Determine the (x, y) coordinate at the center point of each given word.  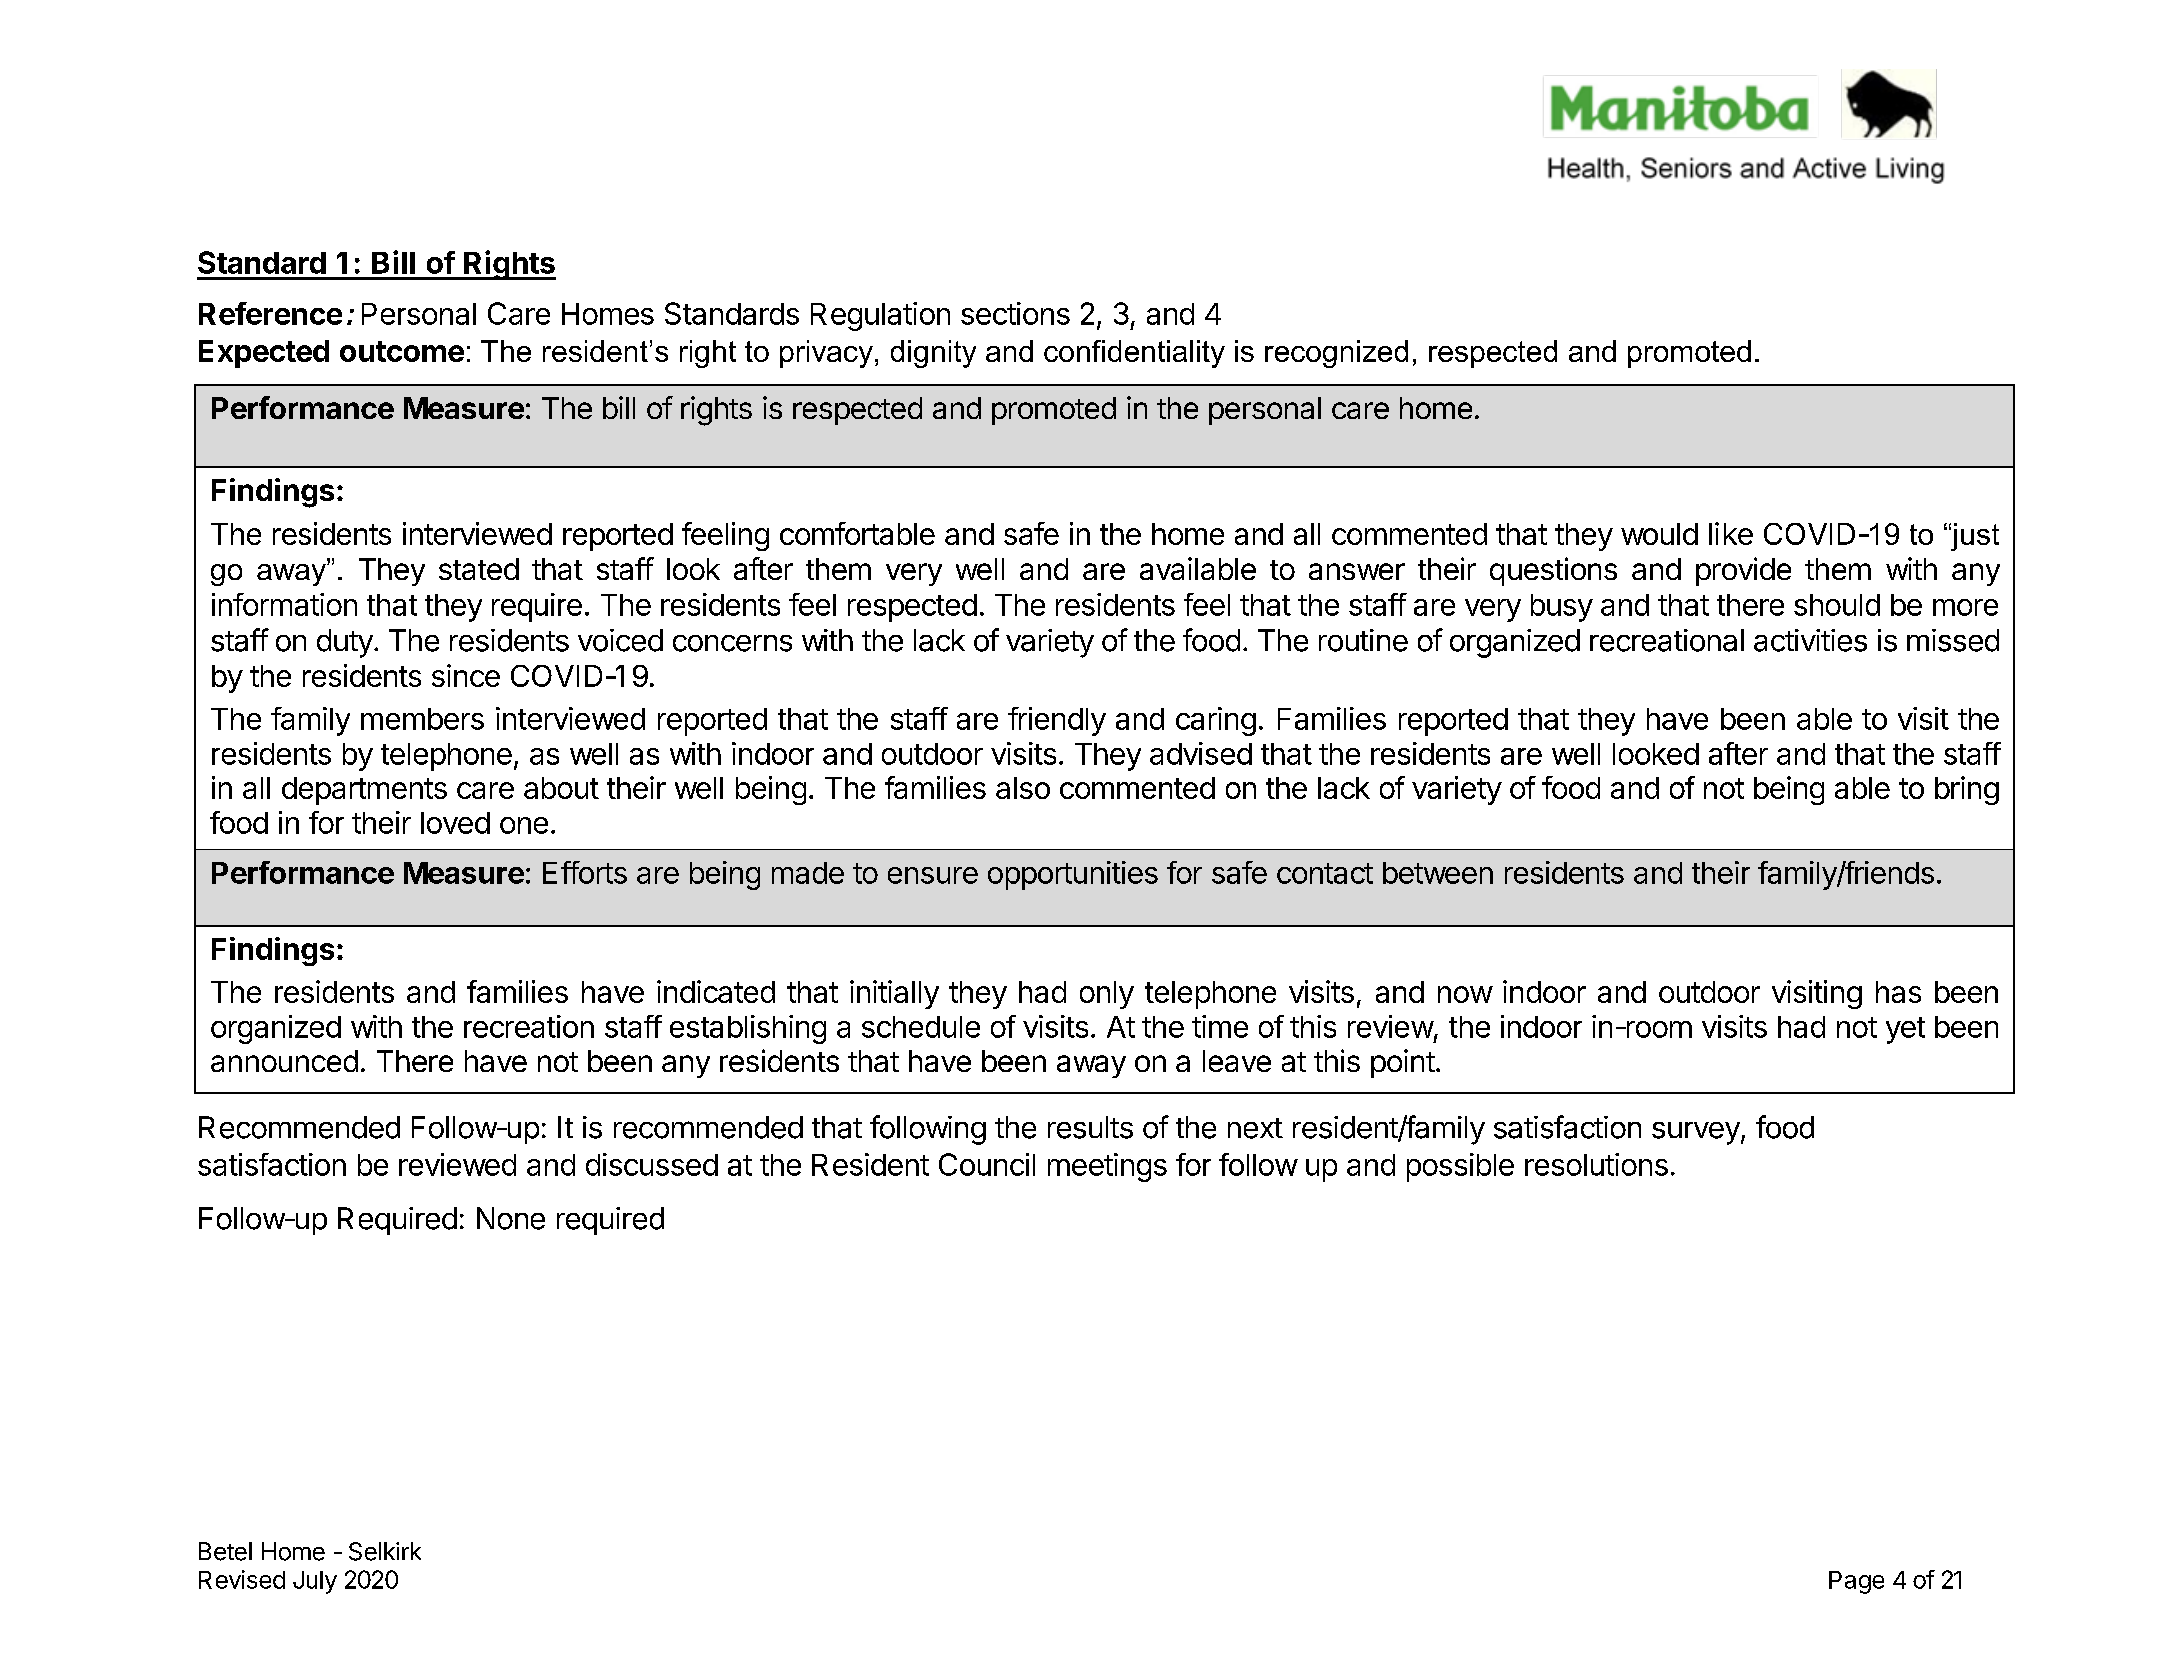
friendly (1057, 721)
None (511, 1218)
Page (1856, 1582)
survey (1697, 1133)
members (422, 719)
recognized (1336, 354)
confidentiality (1134, 354)
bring (1967, 790)
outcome (402, 351)
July (315, 1582)
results (1090, 1127)
